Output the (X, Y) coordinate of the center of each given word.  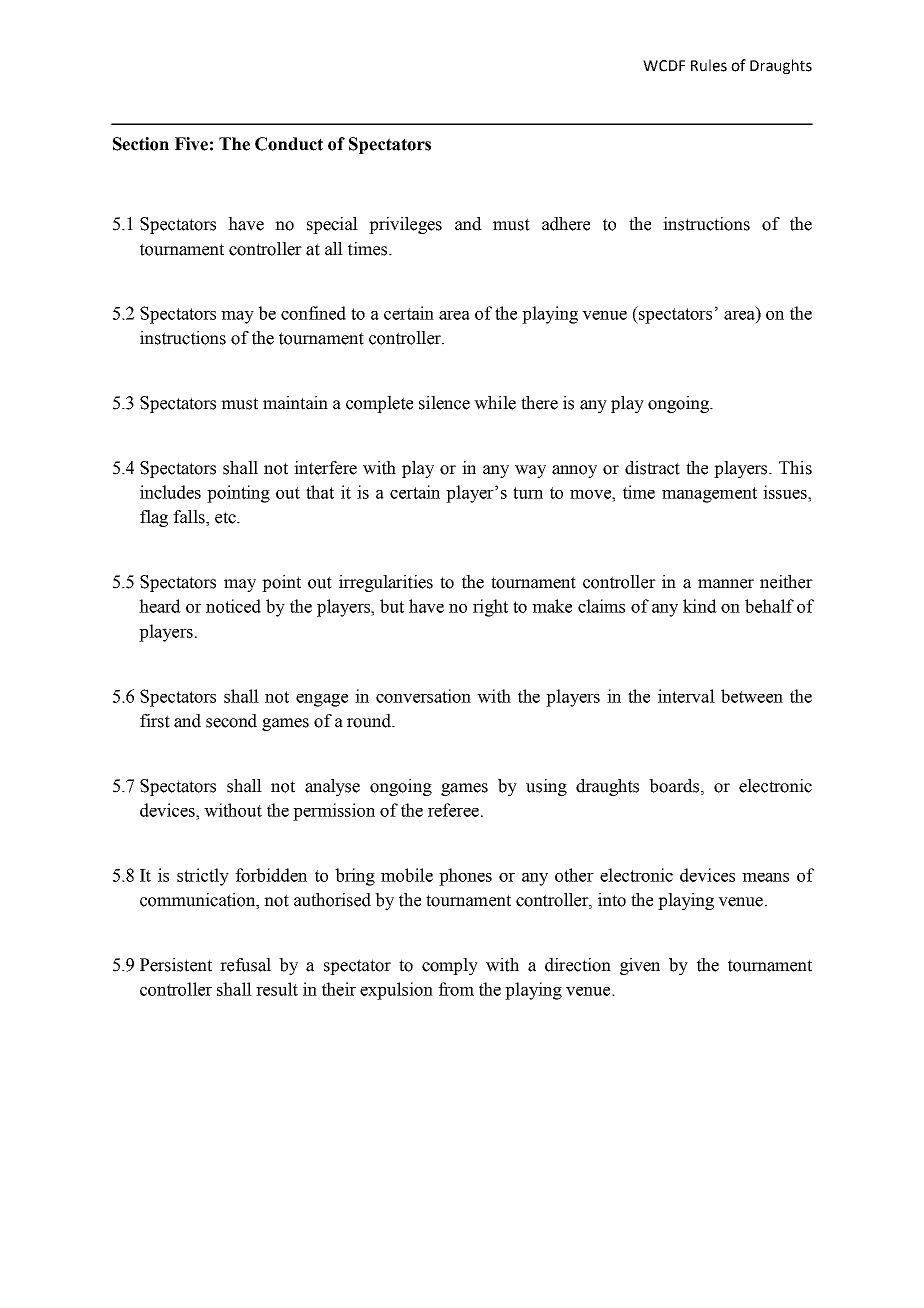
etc (226, 517)
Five (191, 144)
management (709, 495)
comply (450, 966)
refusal (245, 965)
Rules (709, 65)
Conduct (289, 144)
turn (528, 493)
